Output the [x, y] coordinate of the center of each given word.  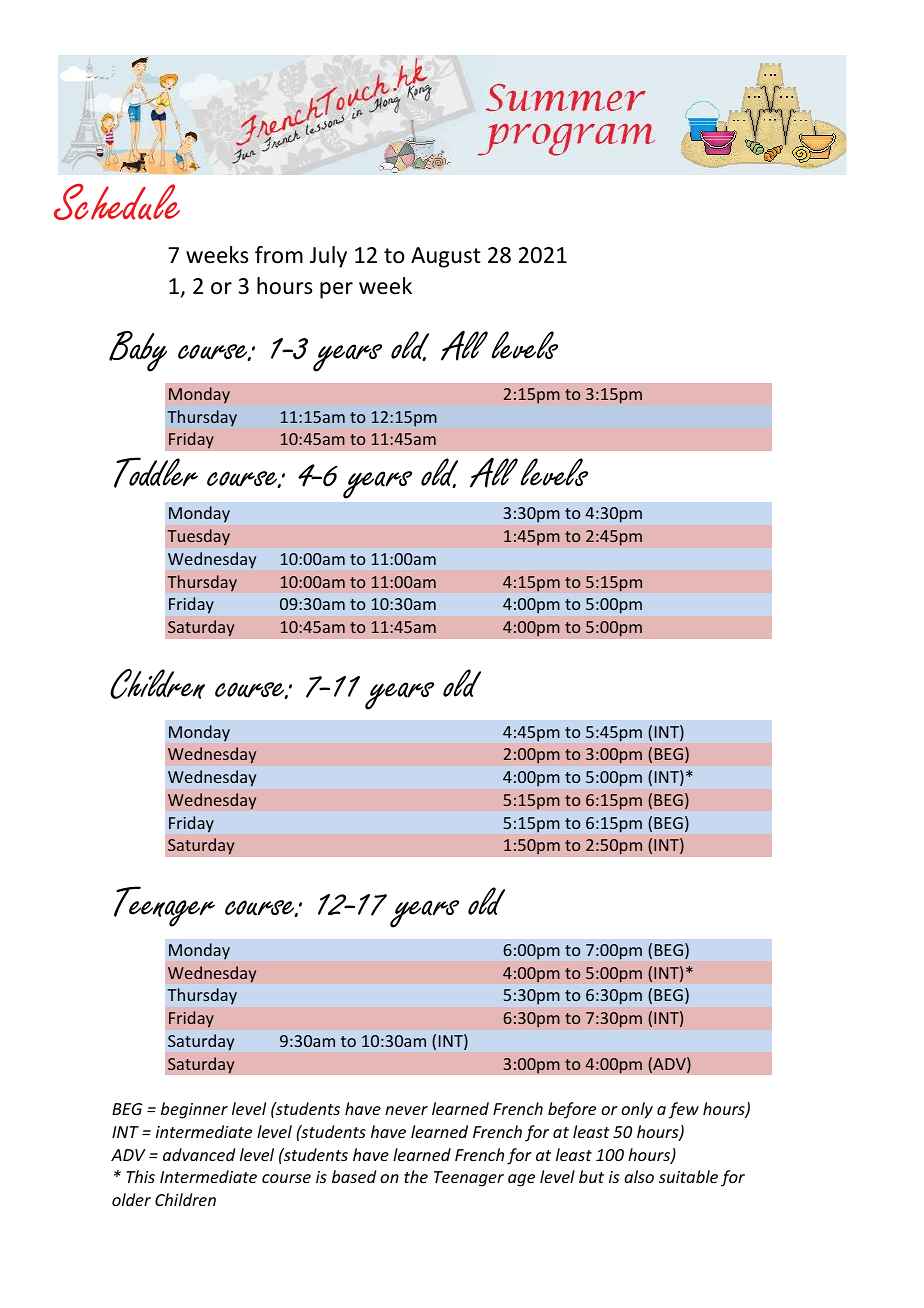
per [336, 290]
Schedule [117, 202]
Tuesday [198, 537]
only [637, 1110]
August [446, 257]
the [416, 1176]
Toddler [156, 472]
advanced [199, 1154]
